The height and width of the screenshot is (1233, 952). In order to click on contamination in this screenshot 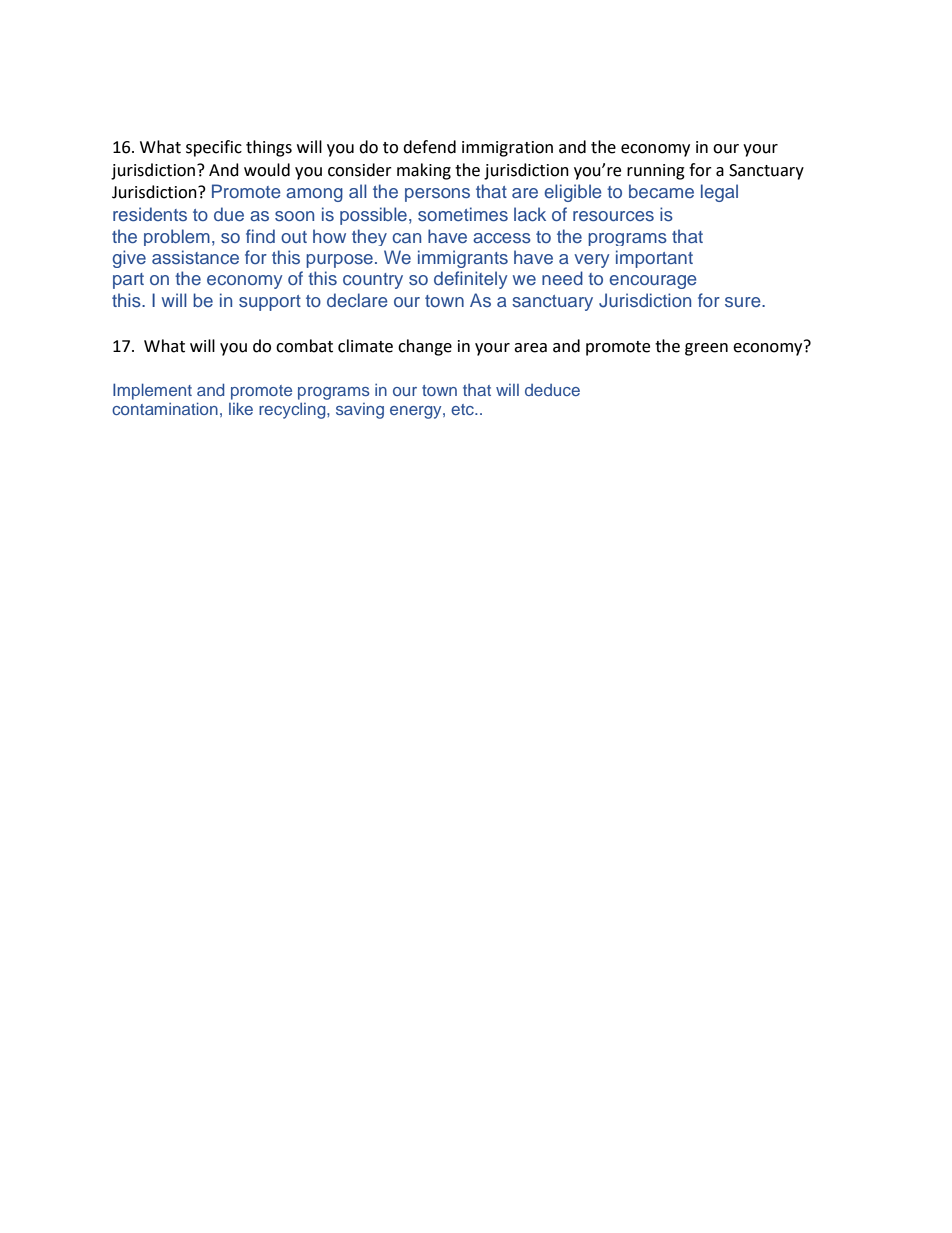, I will do `click(165, 408)`.
